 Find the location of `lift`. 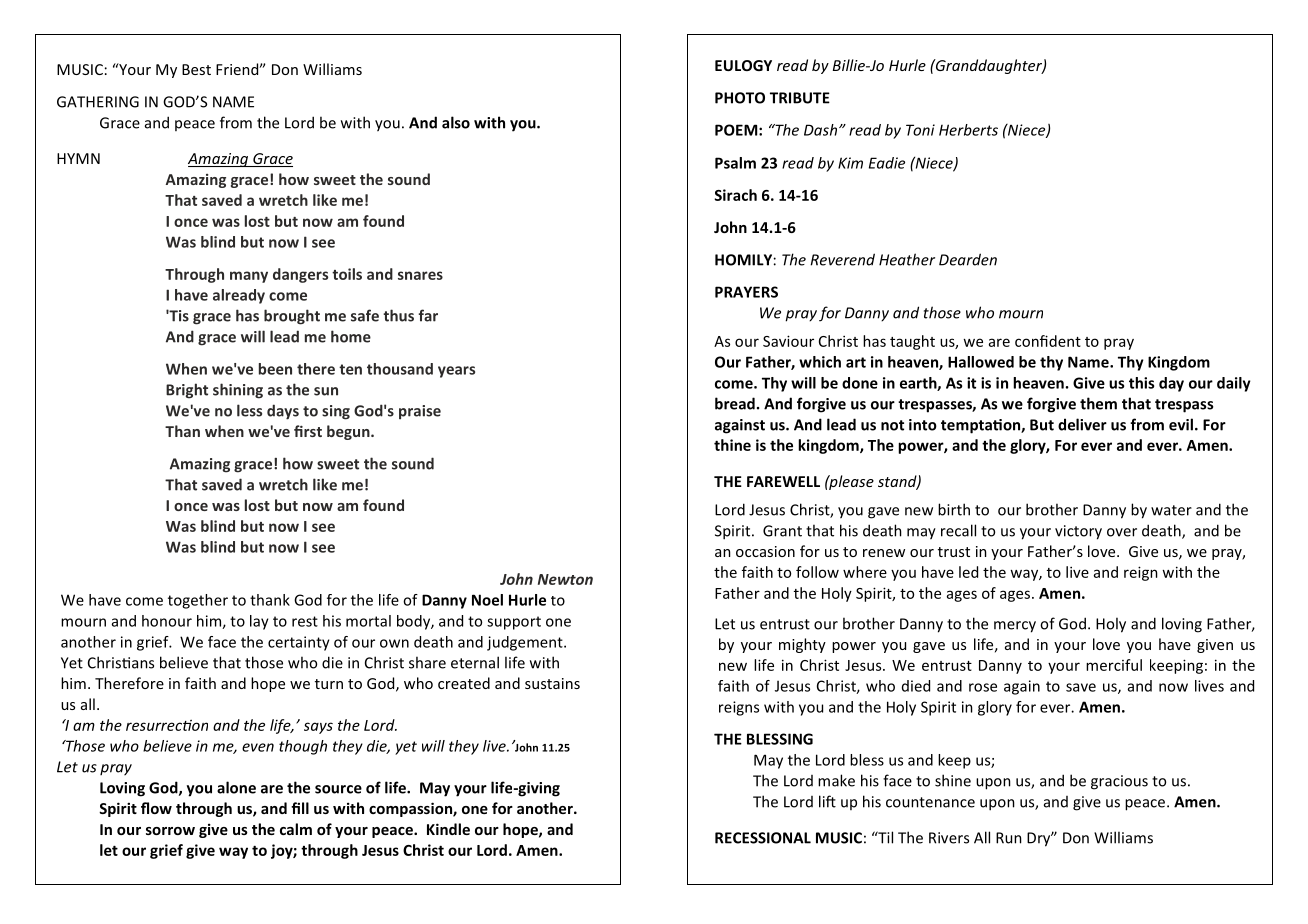

lift is located at coordinates (827, 801).
